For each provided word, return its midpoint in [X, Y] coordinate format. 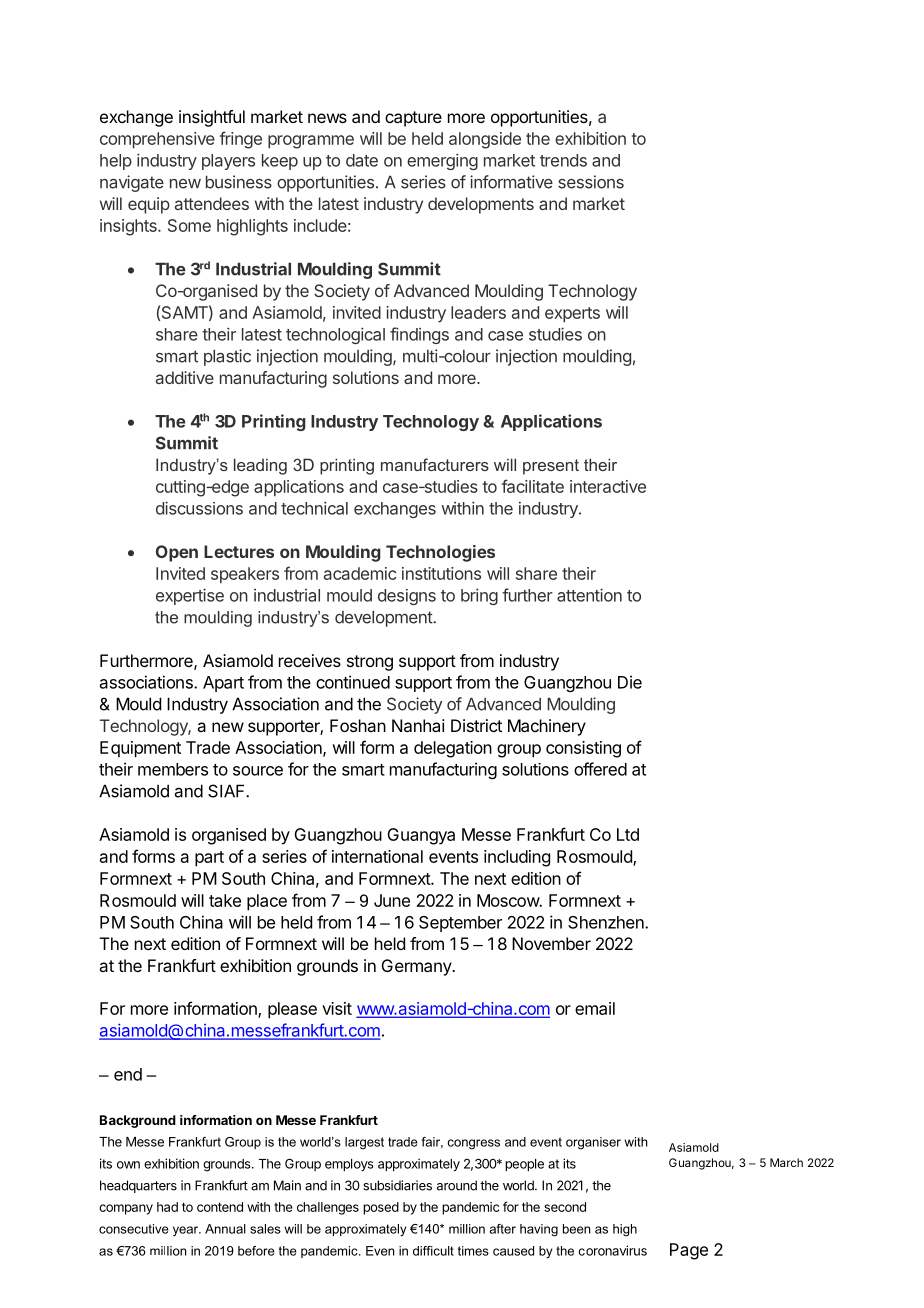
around [457, 1185]
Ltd [628, 834]
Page [689, 1251]
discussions [199, 508]
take [225, 900]
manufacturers [435, 464]
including [517, 858]
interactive [608, 486]
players [228, 162]
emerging [442, 161]
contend [220, 1207]
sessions [591, 182]
